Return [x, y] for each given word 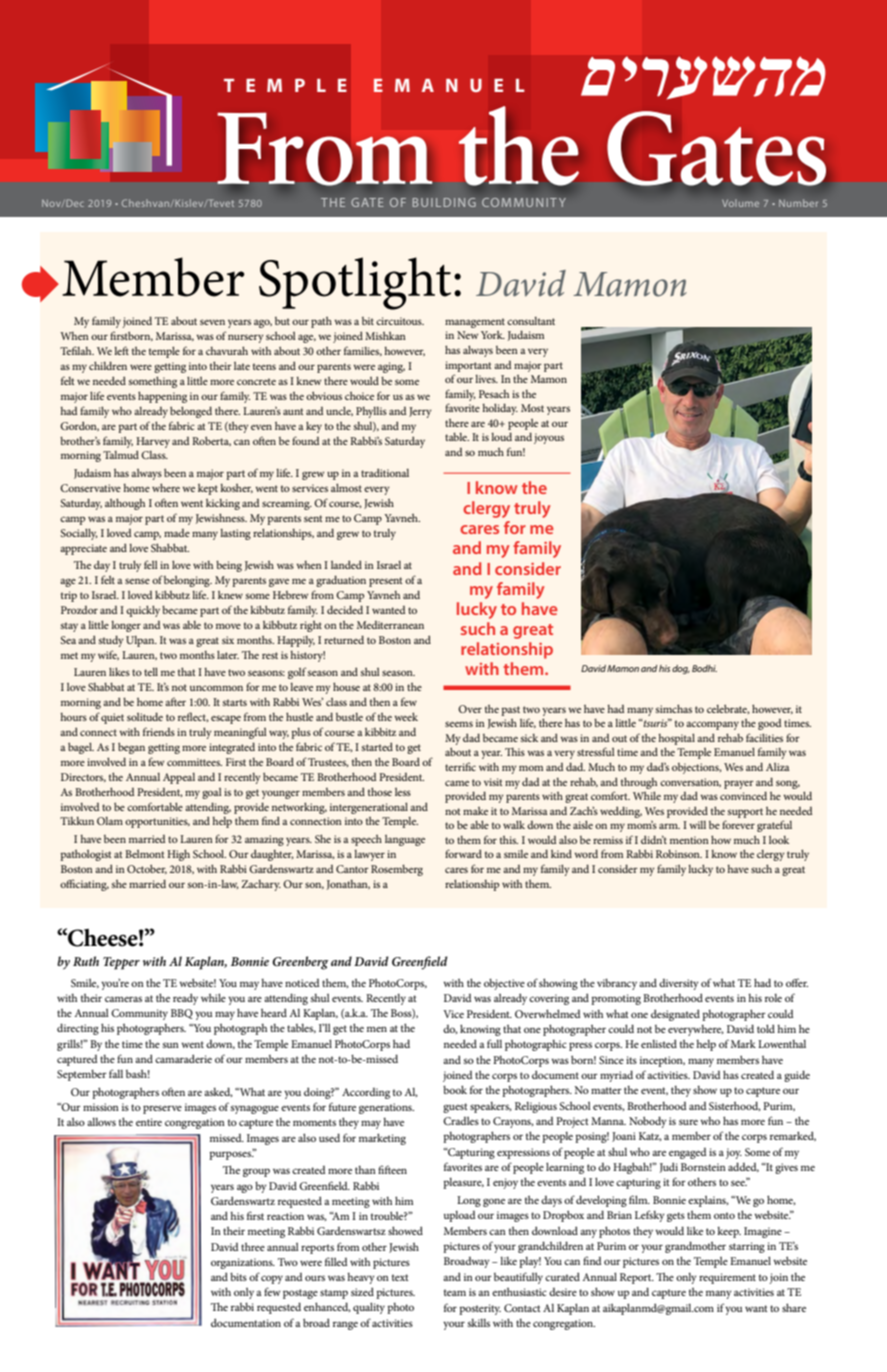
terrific [460, 766]
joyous [549, 438]
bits [238, 1276]
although [125, 504]
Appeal [179, 778]
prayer [739, 784]
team [455, 1292]
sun [171, 1045]
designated [675, 1015]
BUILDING [444, 202]
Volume [740, 203]
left [121, 350]
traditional [385, 472]
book [455, 1089]
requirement [727, 1278]
